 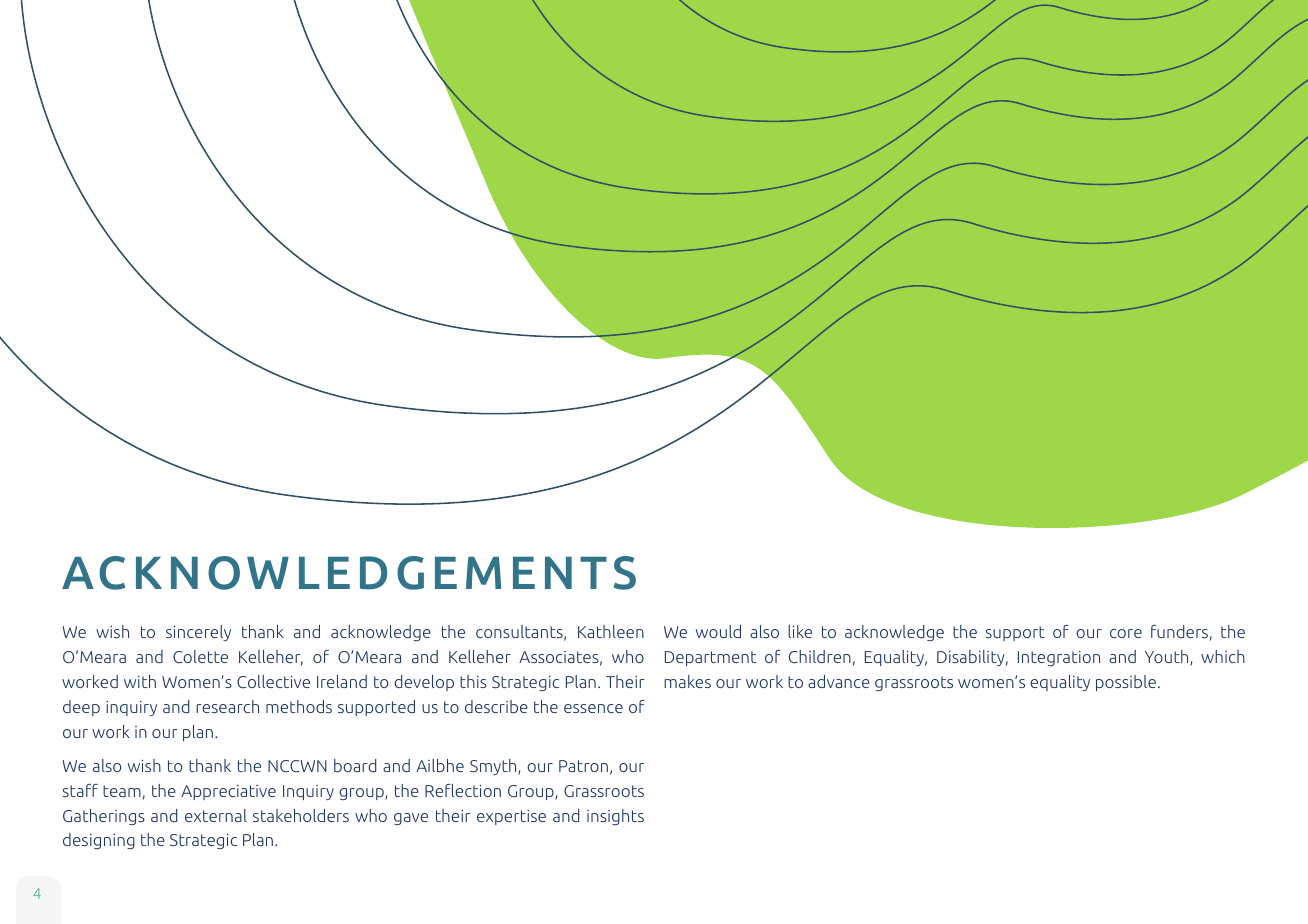 What do you see at coordinates (583, 766) in the page?
I see `Patron` at bounding box center [583, 766].
